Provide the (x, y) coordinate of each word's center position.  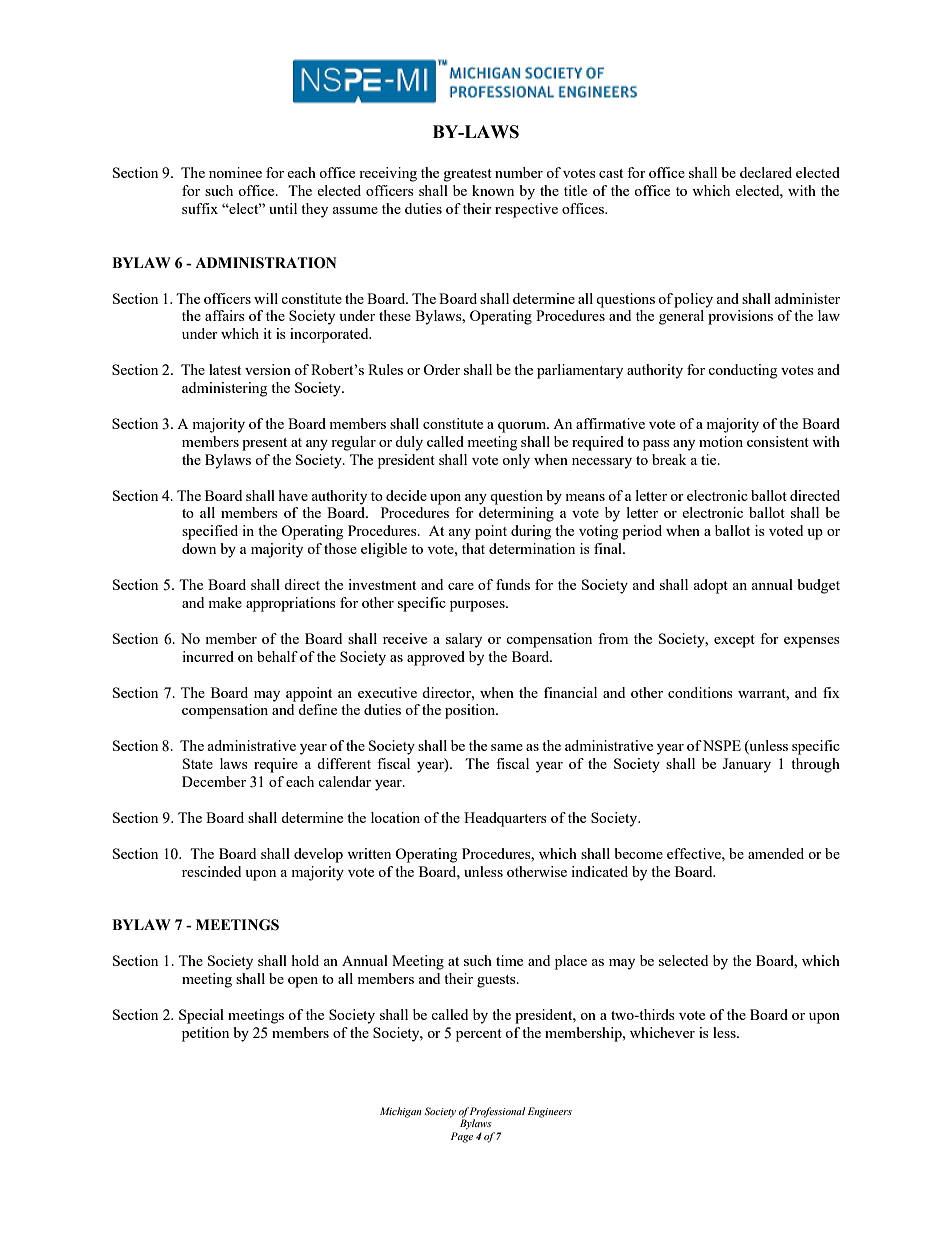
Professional (497, 1112)
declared (766, 172)
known (493, 190)
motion (721, 441)
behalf (277, 656)
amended (776, 853)
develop (318, 855)
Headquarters (505, 819)
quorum (523, 427)
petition (205, 1034)
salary (464, 640)
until (283, 208)
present (264, 444)
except (734, 641)
